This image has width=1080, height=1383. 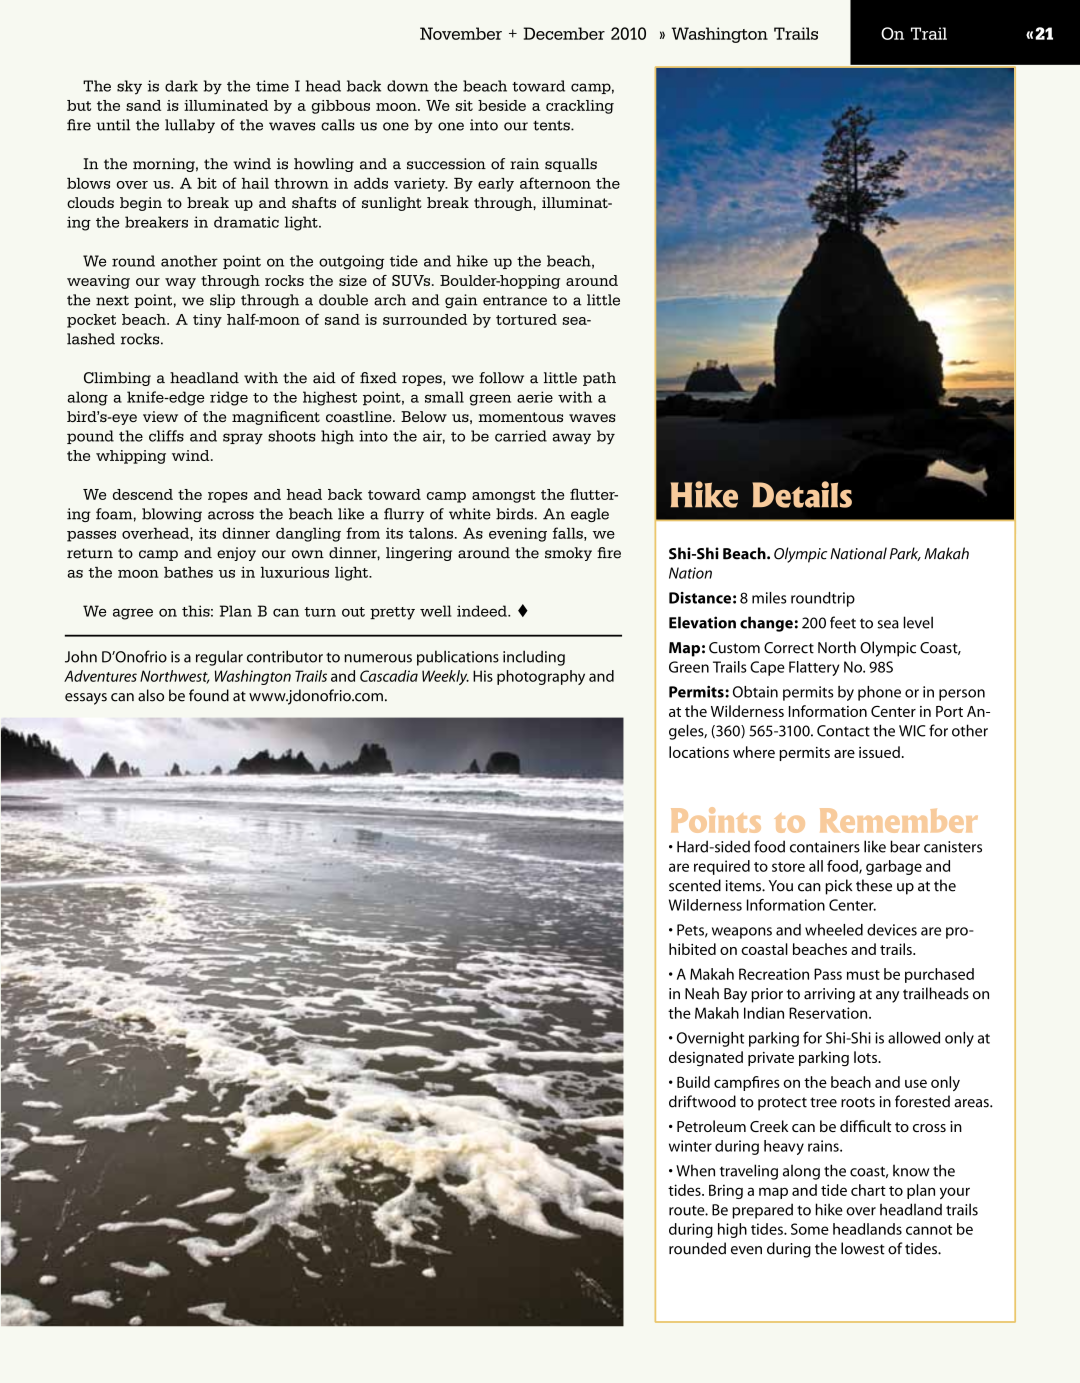 I want to click on chart, so click(x=868, y=1190).
